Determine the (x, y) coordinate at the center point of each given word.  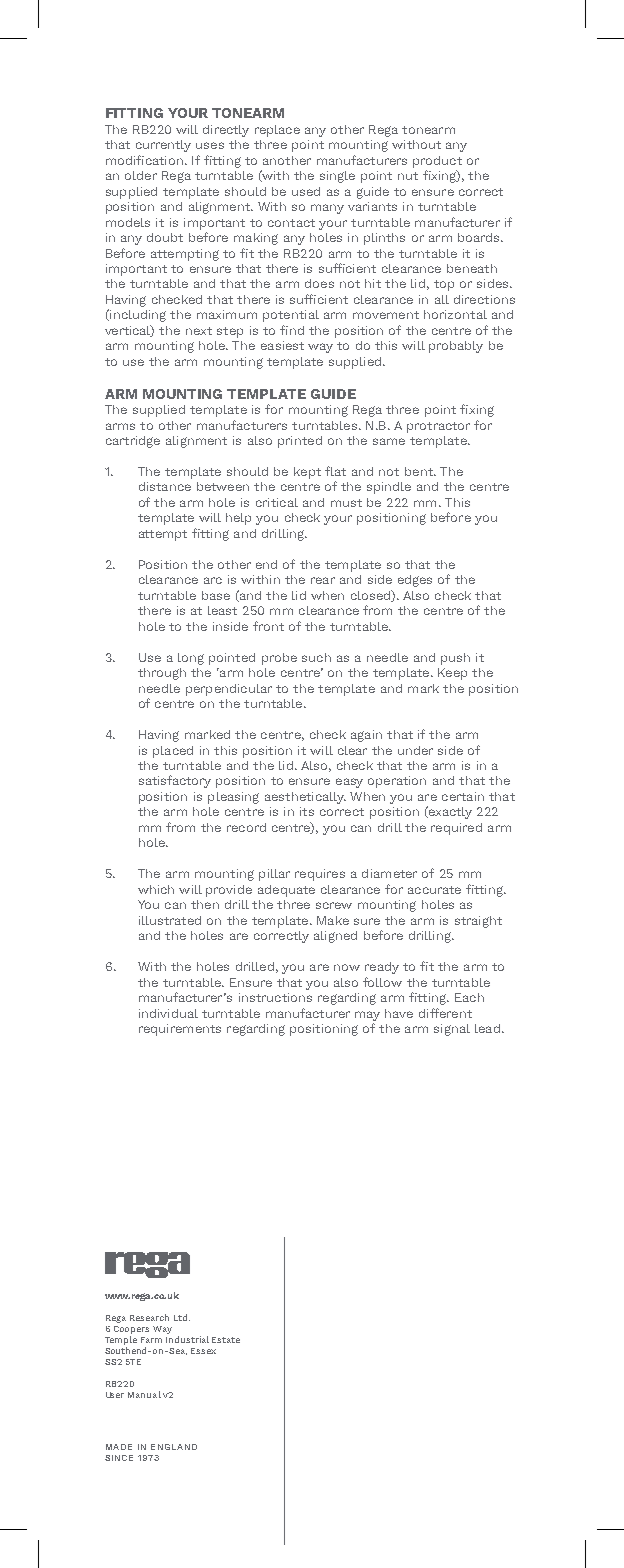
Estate (226, 1340)
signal (452, 1030)
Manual (144, 1394)
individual (168, 1013)
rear (323, 580)
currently (163, 146)
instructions (275, 997)
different (445, 1013)
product (437, 162)
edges (415, 581)
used (306, 191)
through (162, 674)
